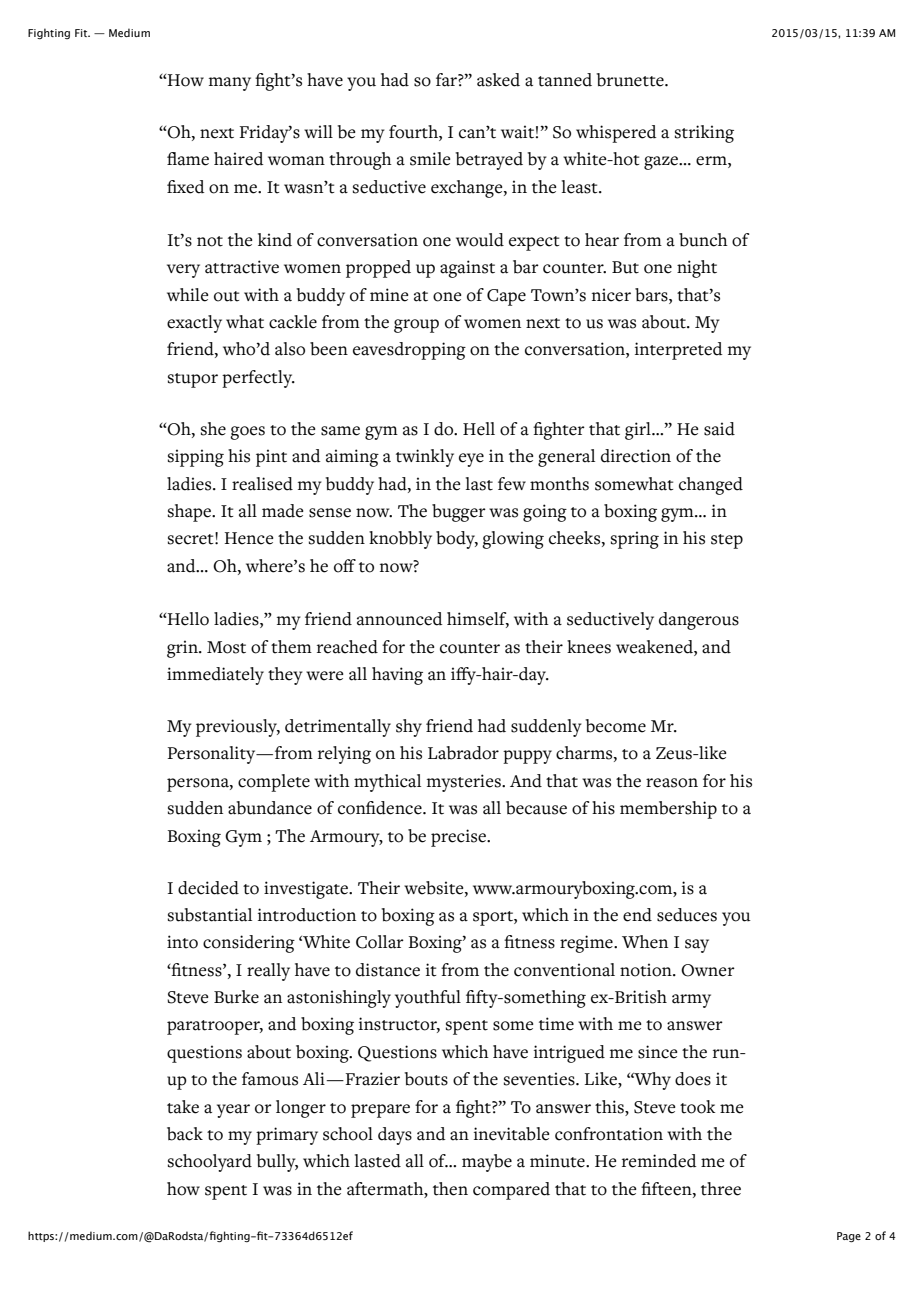  I want to click on really, so click(268, 972).
